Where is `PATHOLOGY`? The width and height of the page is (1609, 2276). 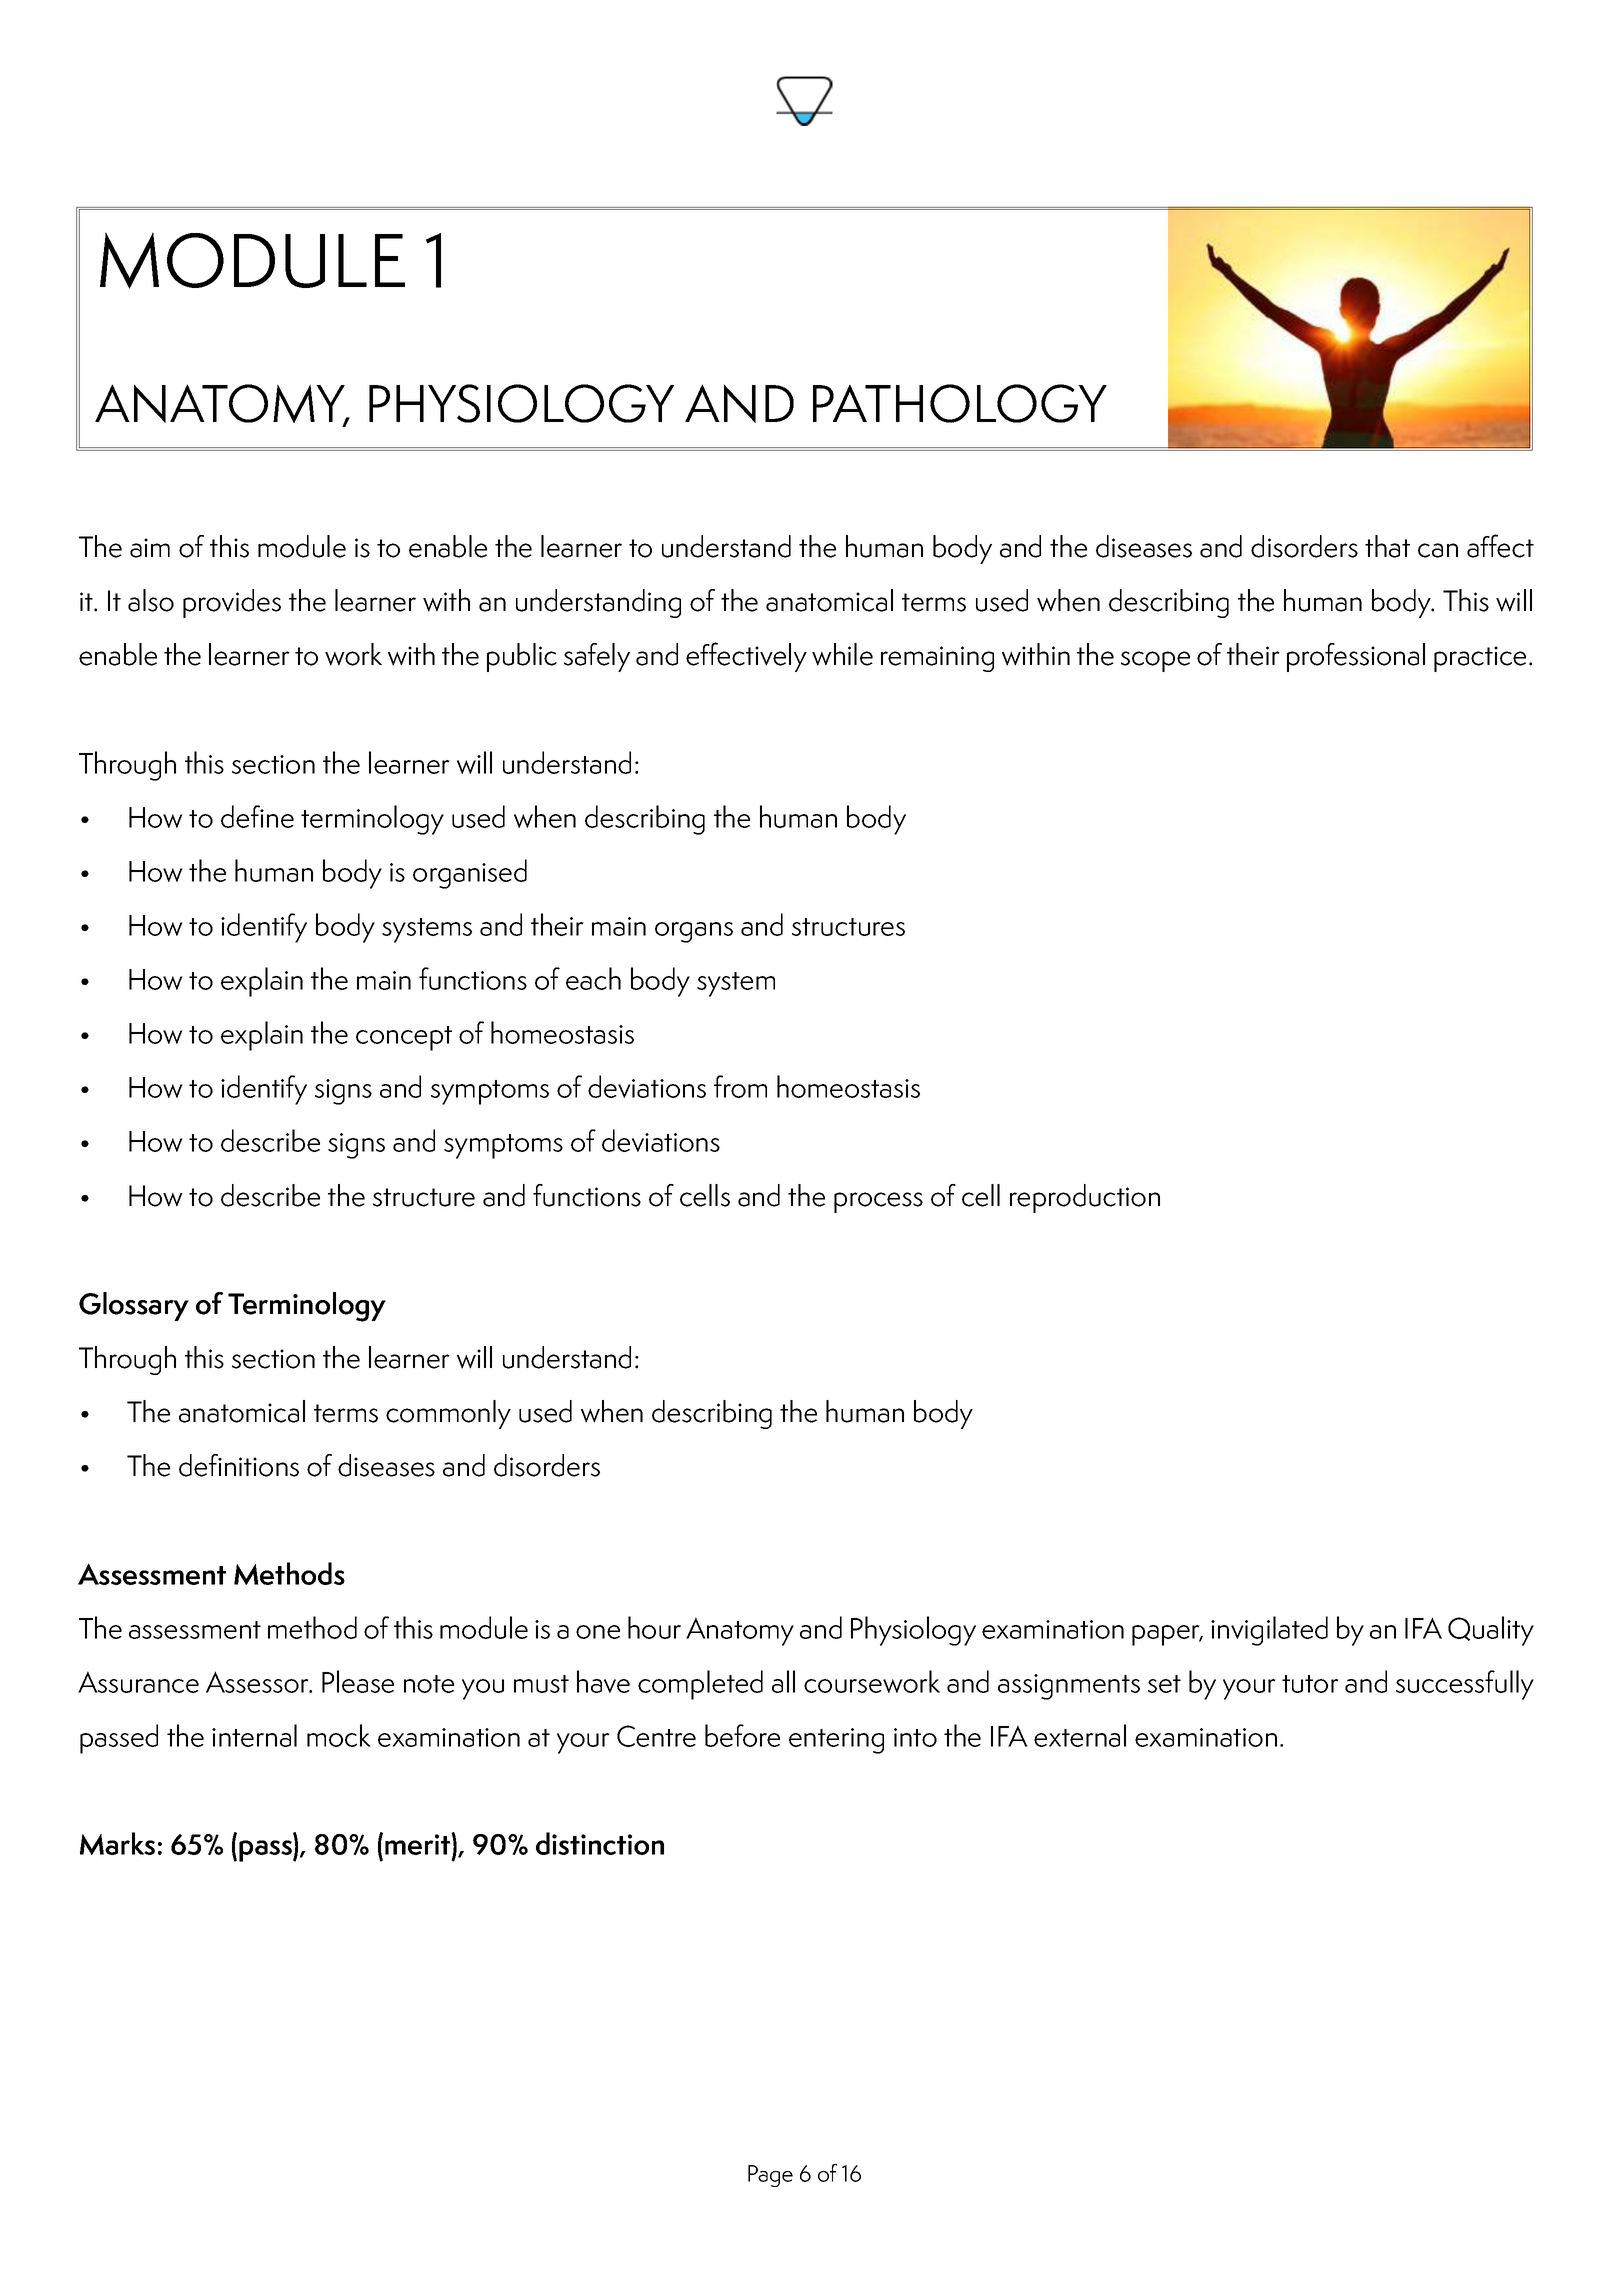 PATHOLOGY is located at coordinates (960, 403).
